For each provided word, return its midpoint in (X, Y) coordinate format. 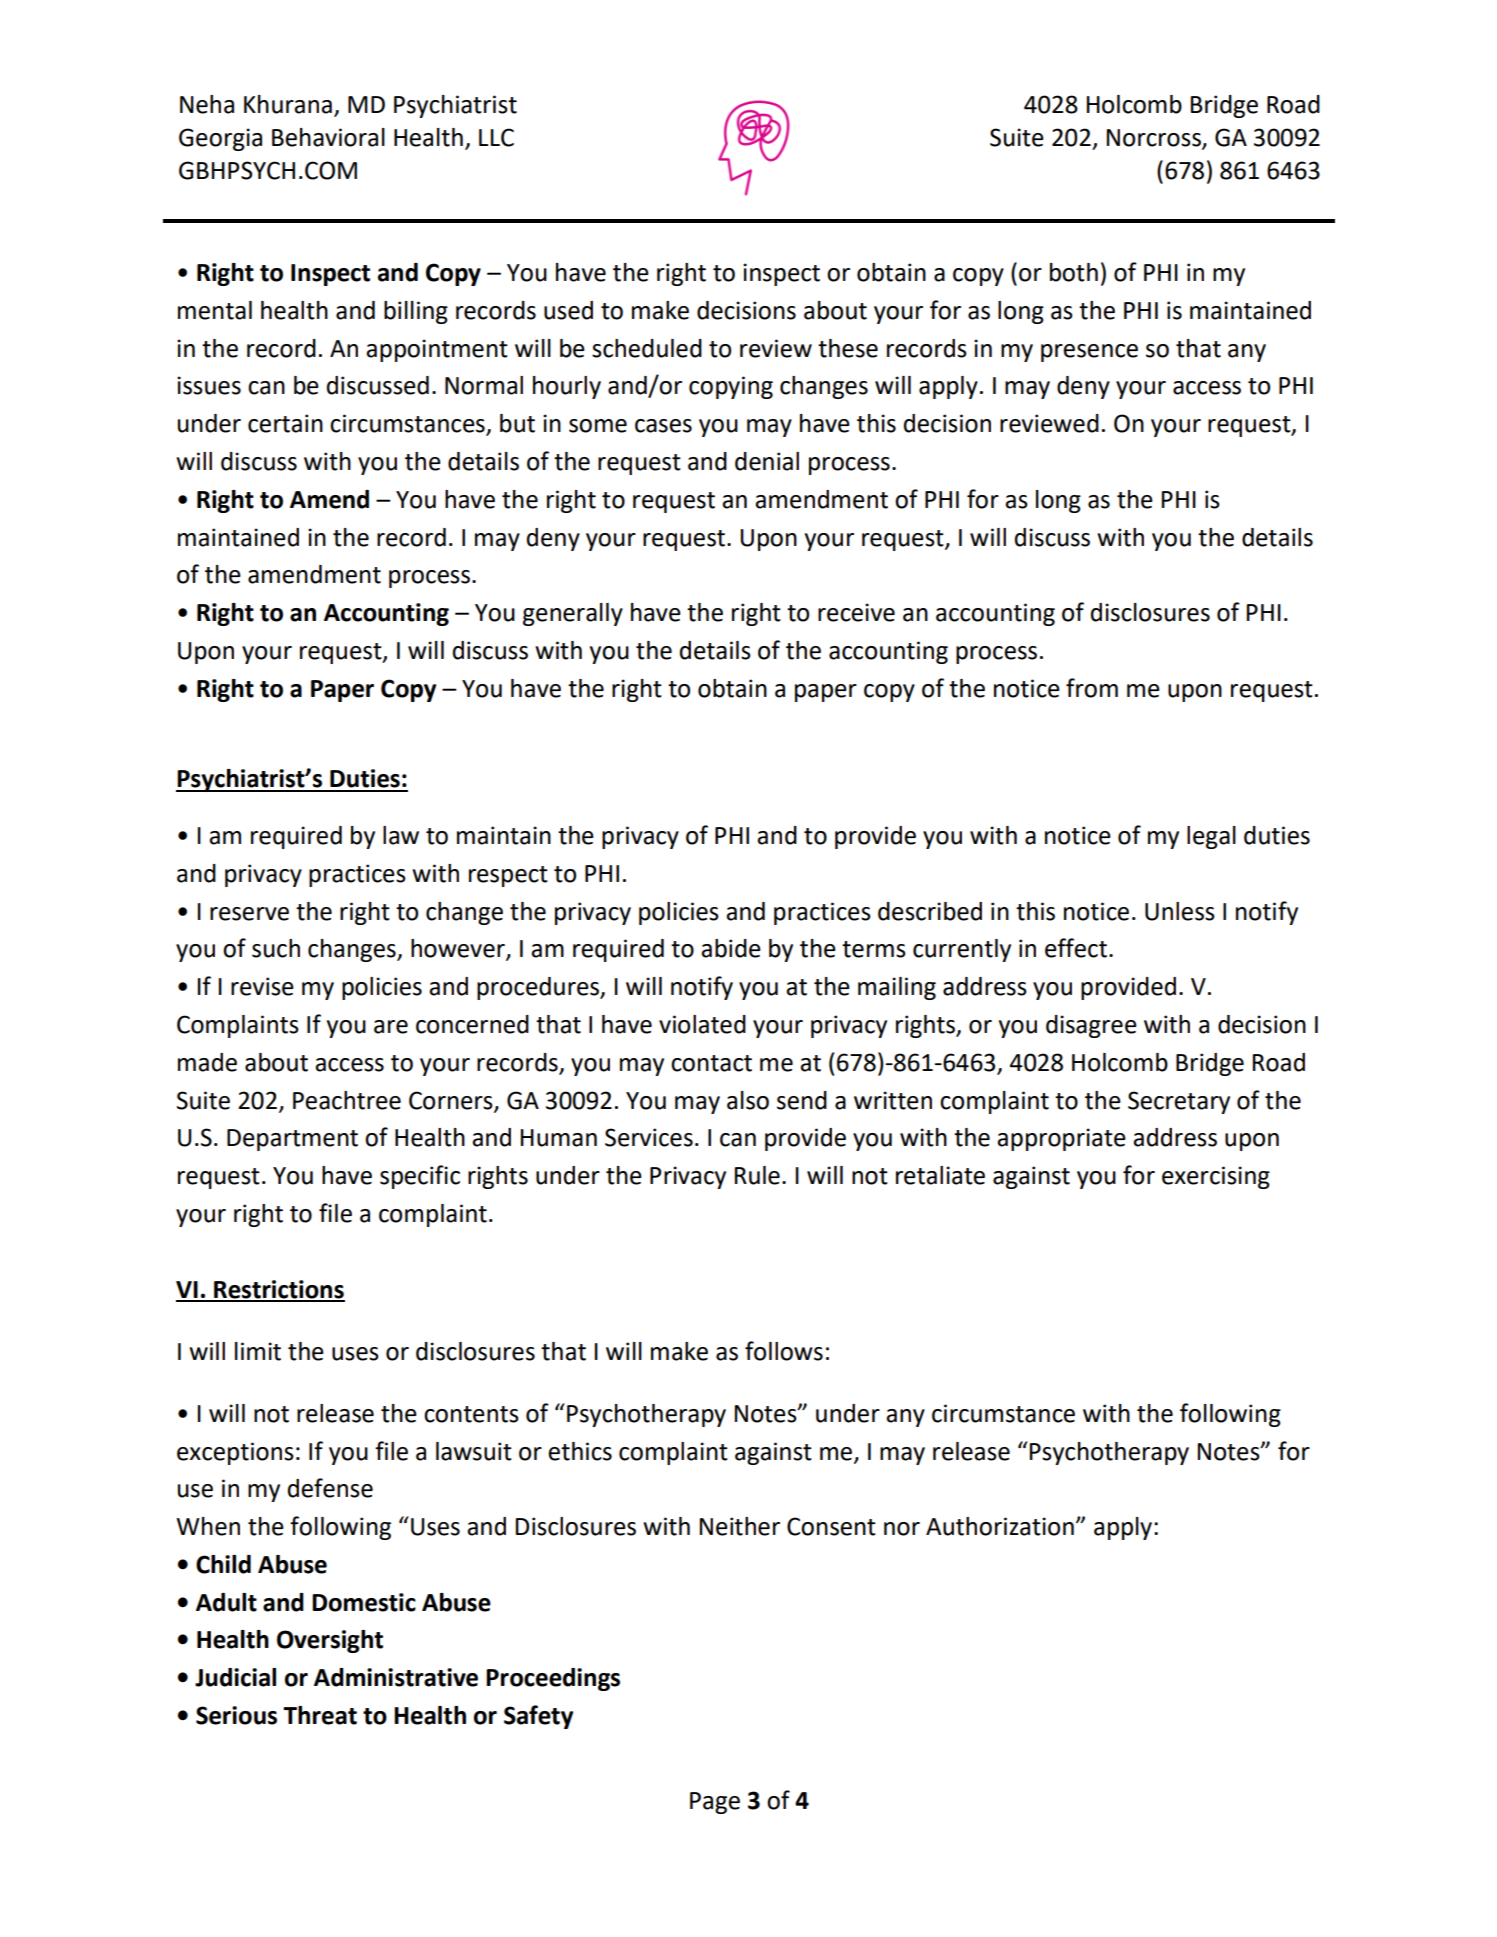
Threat (320, 1715)
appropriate (1061, 1139)
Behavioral (328, 137)
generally (573, 614)
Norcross (1155, 139)
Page (715, 1803)
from (1092, 688)
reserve (249, 914)
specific (420, 1177)
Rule (757, 1175)
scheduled (647, 348)
